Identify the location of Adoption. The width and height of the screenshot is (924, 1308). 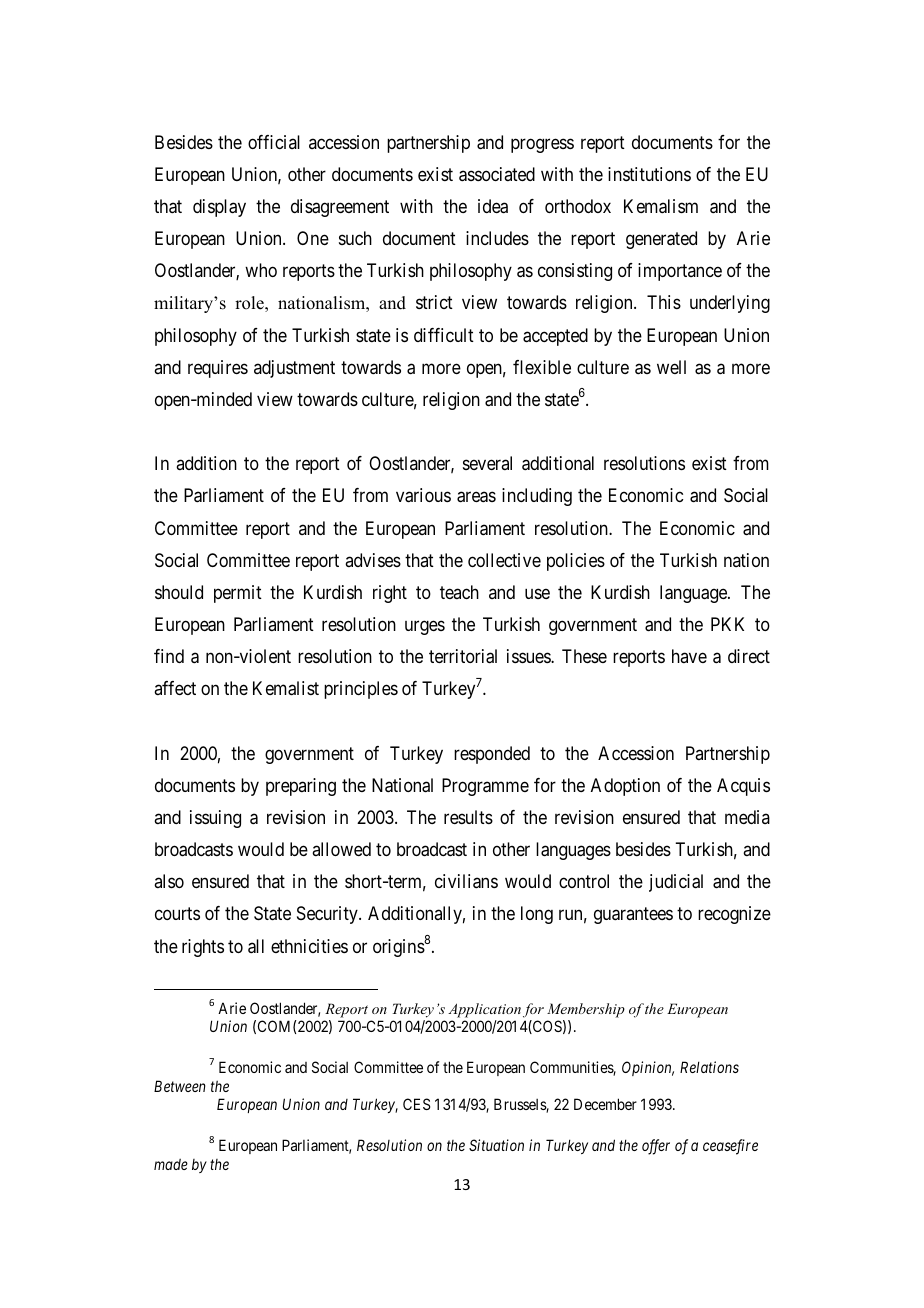
(625, 787).
